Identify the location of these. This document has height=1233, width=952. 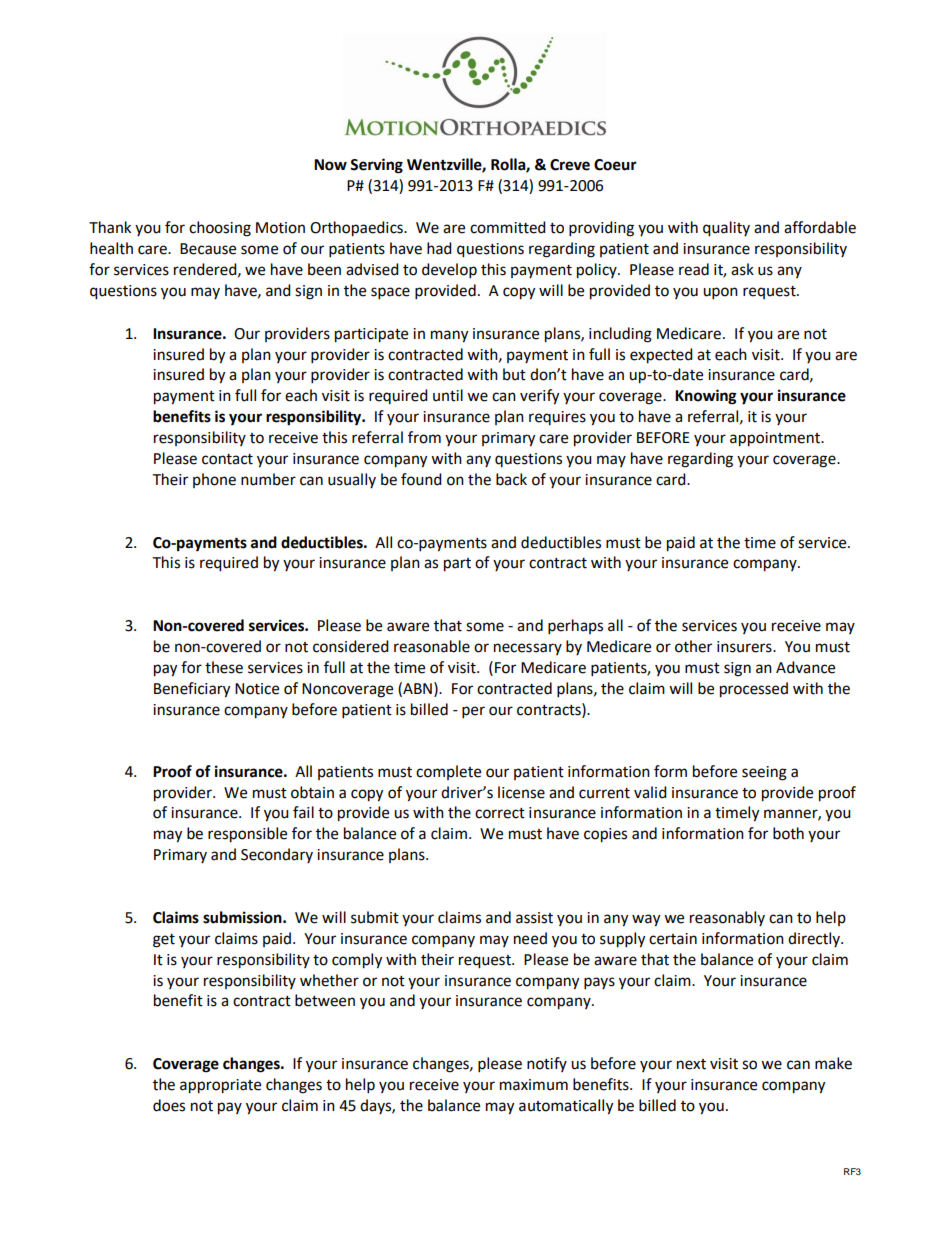
(224, 667).
